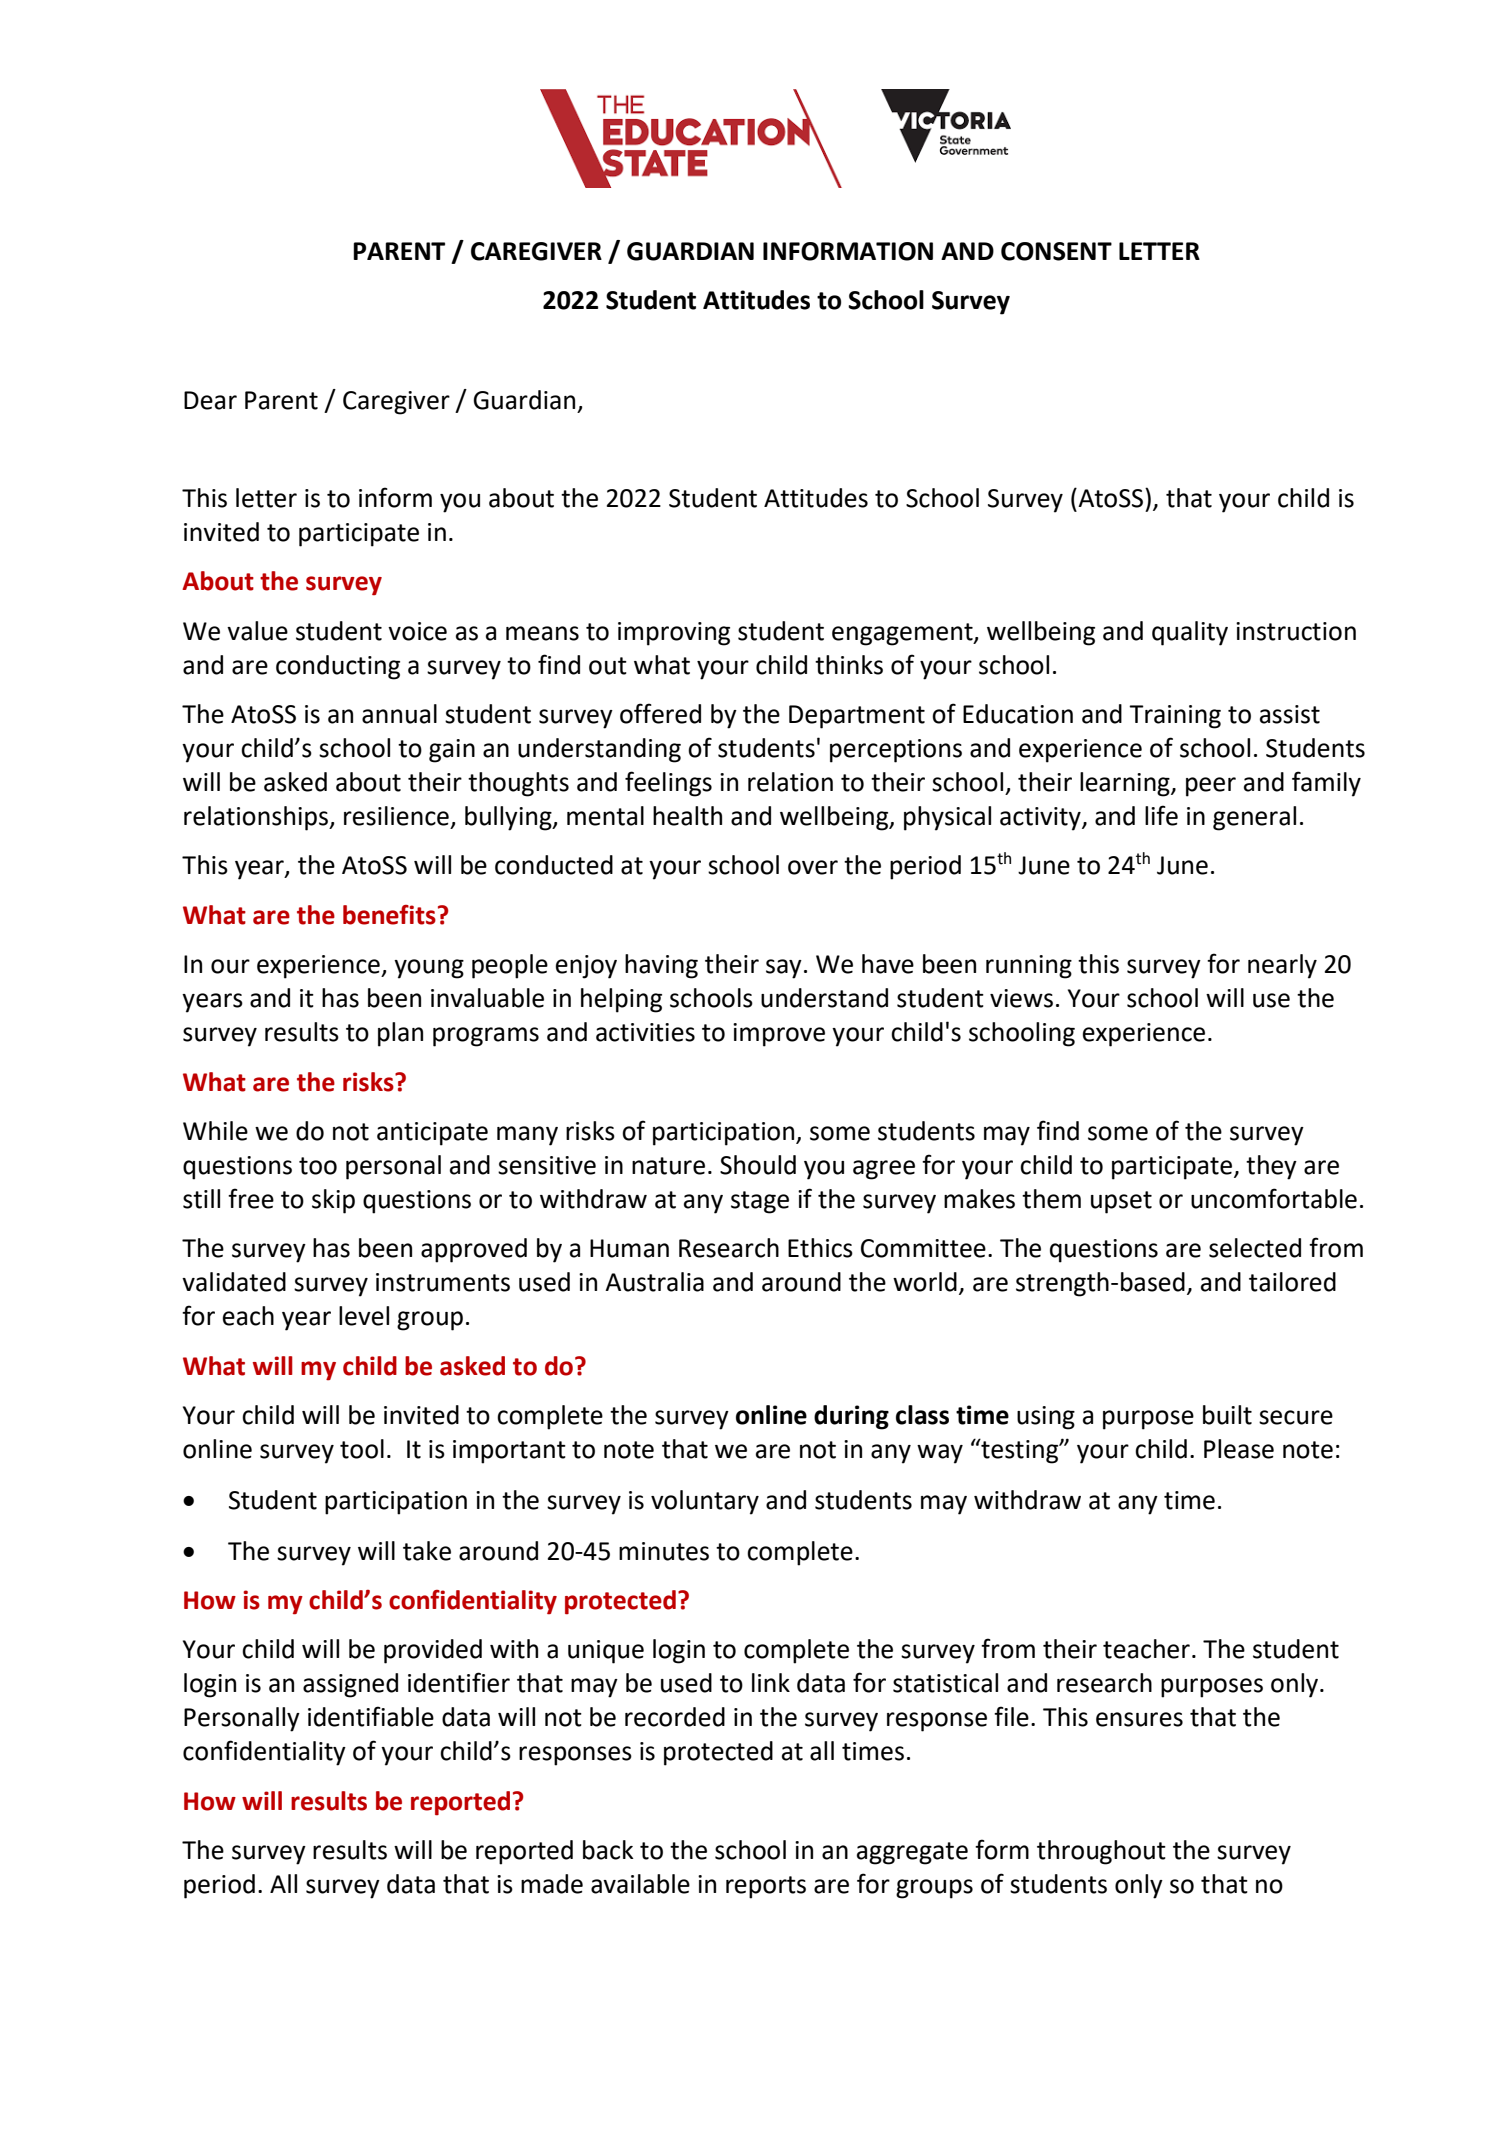  What do you see at coordinates (1255, 1248) in the screenshot?
I see `selected` at bounding box center [1255, 1248].
